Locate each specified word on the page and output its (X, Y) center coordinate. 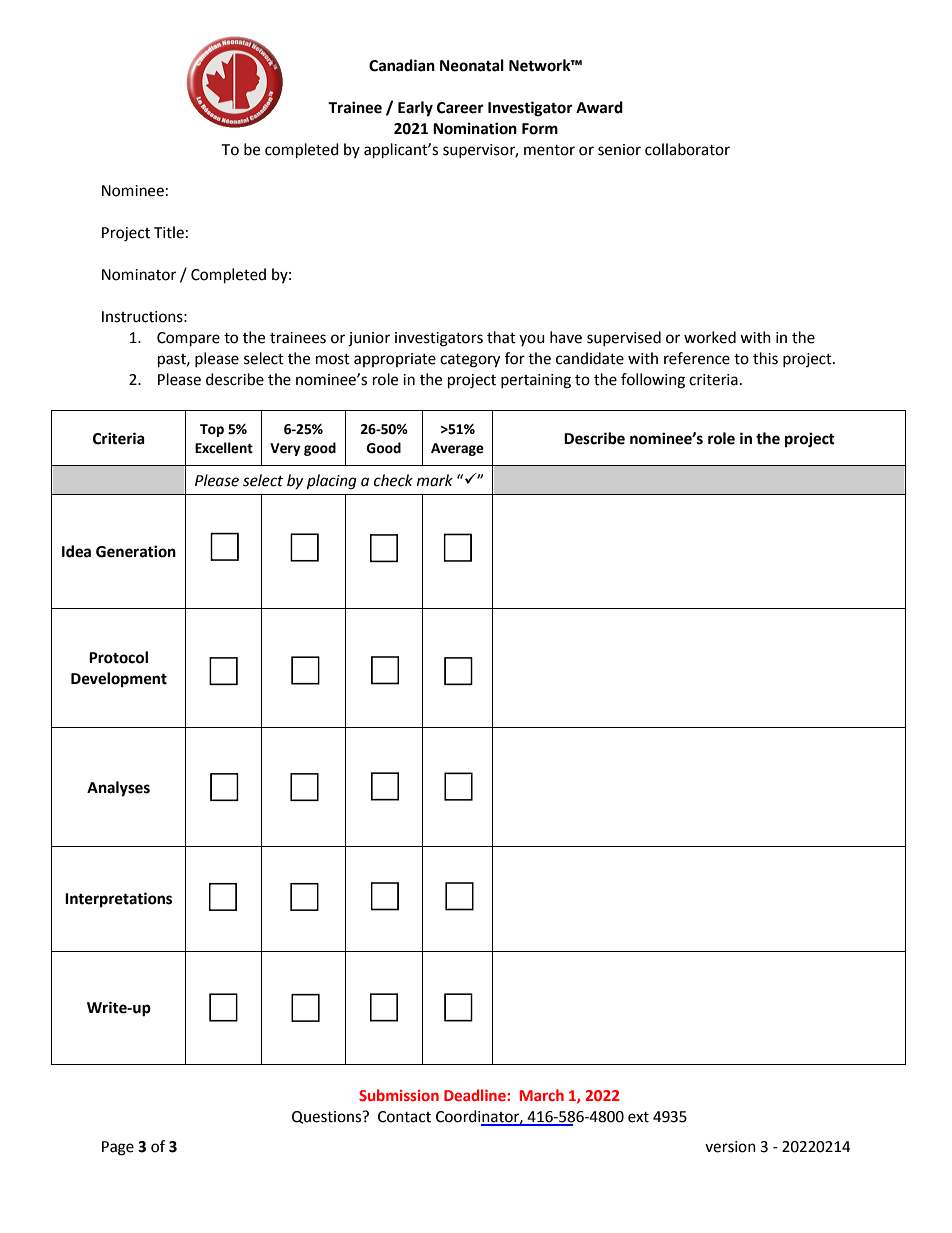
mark (435, 480)
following (653, 381)
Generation (136, 551)
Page (118, 1148)
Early (415, 109)
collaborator (687, 149)
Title (169, 232)
